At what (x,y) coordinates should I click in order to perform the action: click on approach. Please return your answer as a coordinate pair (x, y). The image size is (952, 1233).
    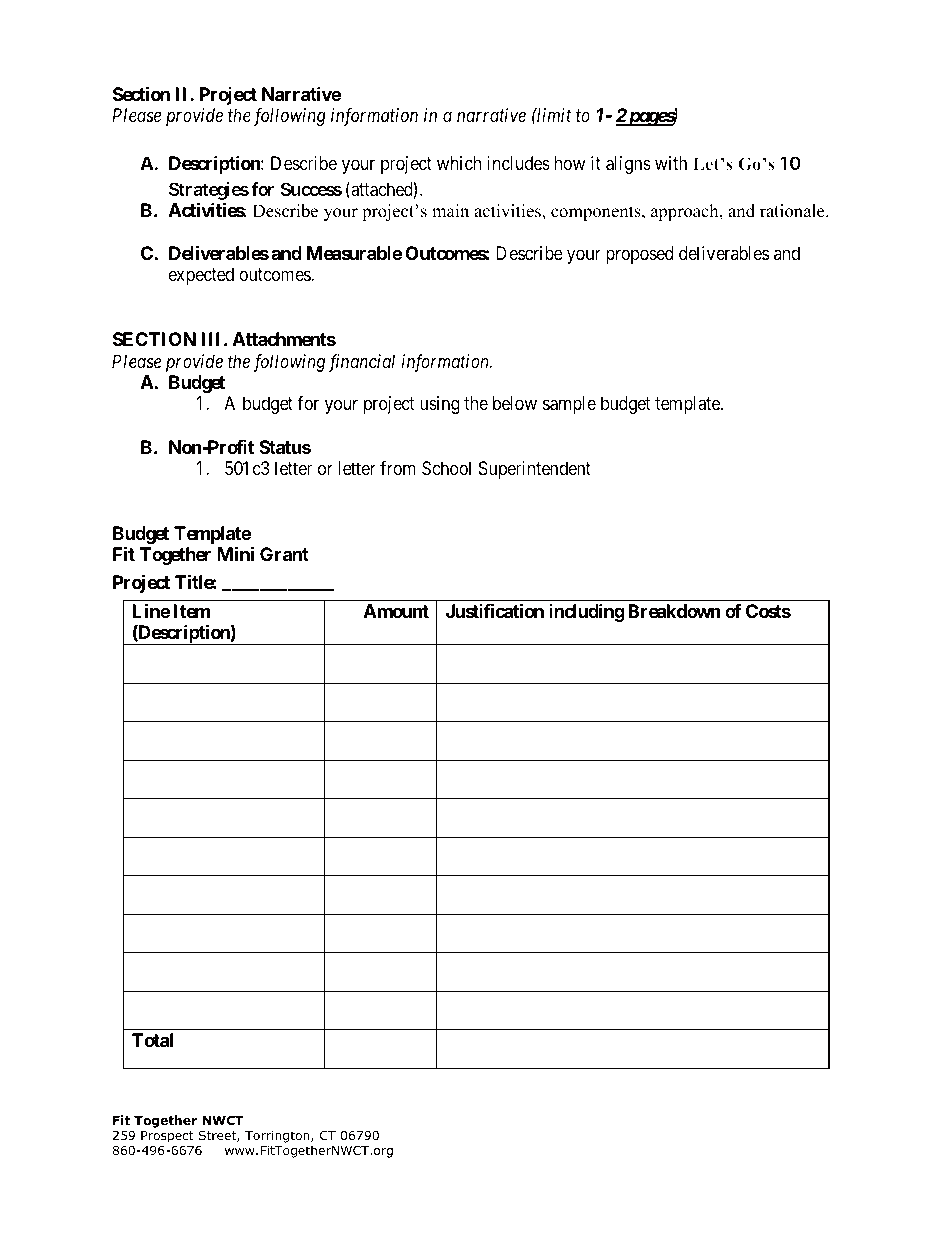
    Looking at the image, I should click on (686, 212).
